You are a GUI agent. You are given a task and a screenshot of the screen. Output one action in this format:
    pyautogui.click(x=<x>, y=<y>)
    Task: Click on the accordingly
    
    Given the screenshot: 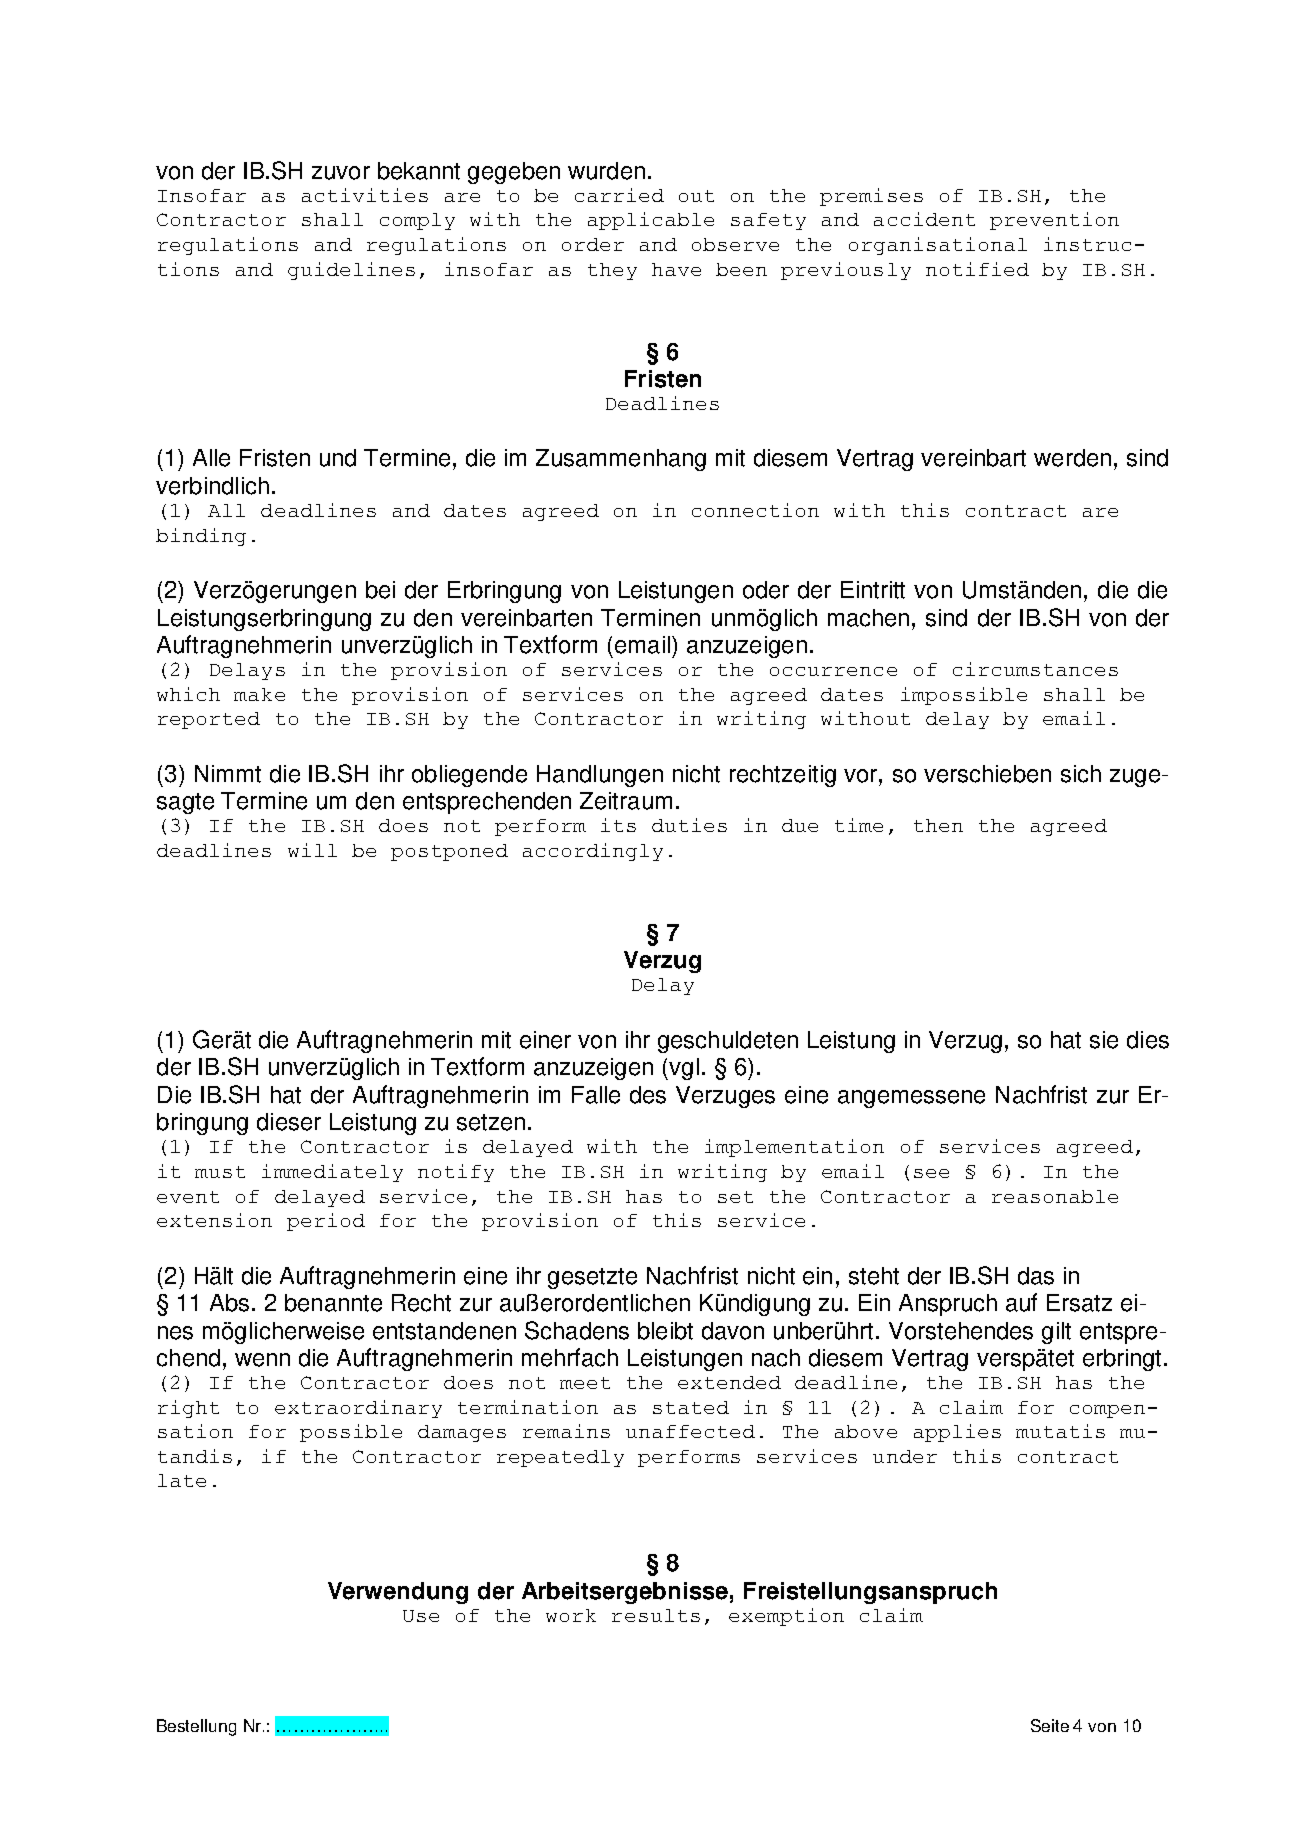 What is the action you would take?
    pyautogui.click(x=593, y=852)
